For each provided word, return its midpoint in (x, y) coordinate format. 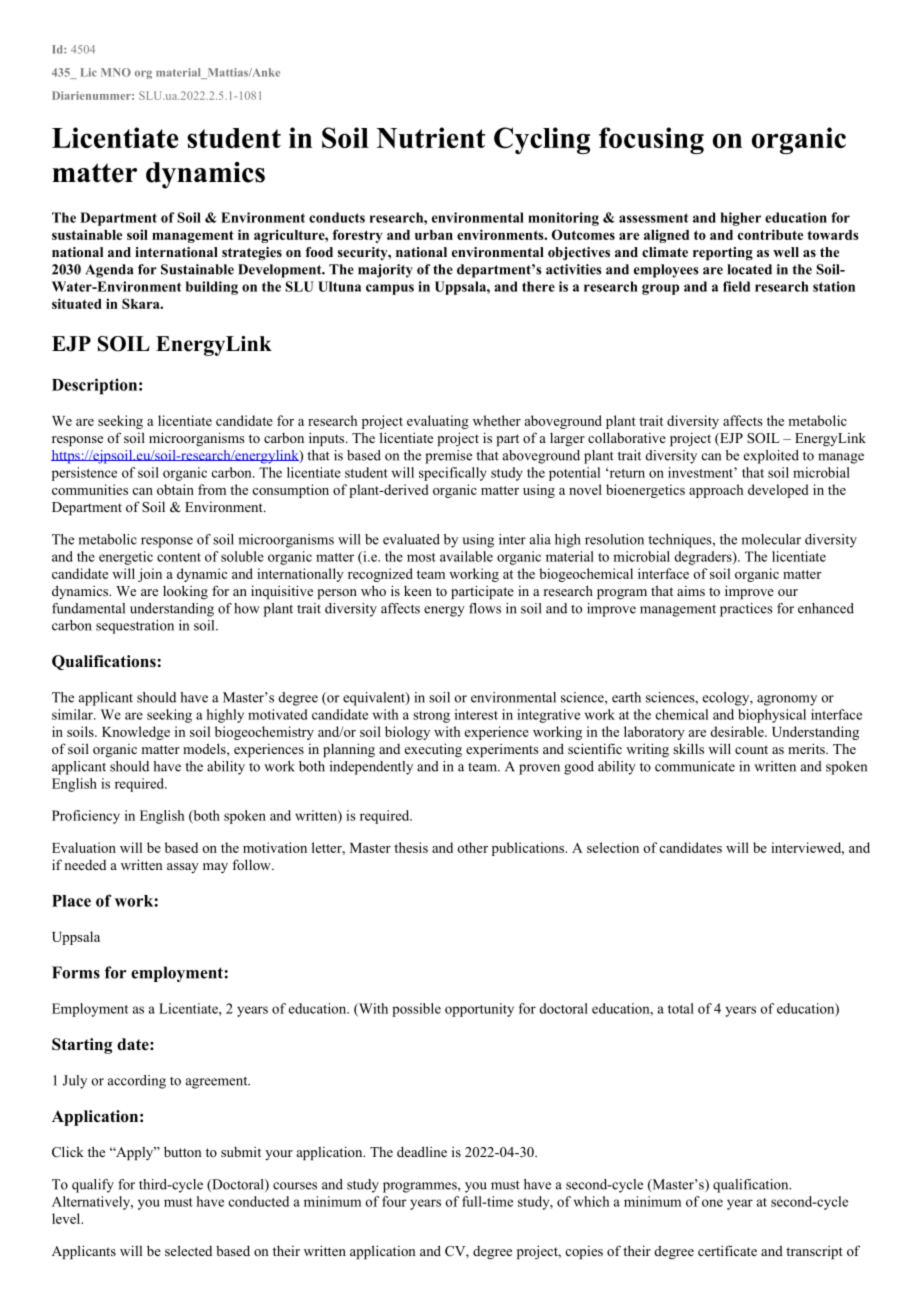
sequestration (135, 627)
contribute (770, 234)
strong (431, 717)
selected (188, 1250)
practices (746, 610)
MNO (116, 72)
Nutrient (431, 137)
